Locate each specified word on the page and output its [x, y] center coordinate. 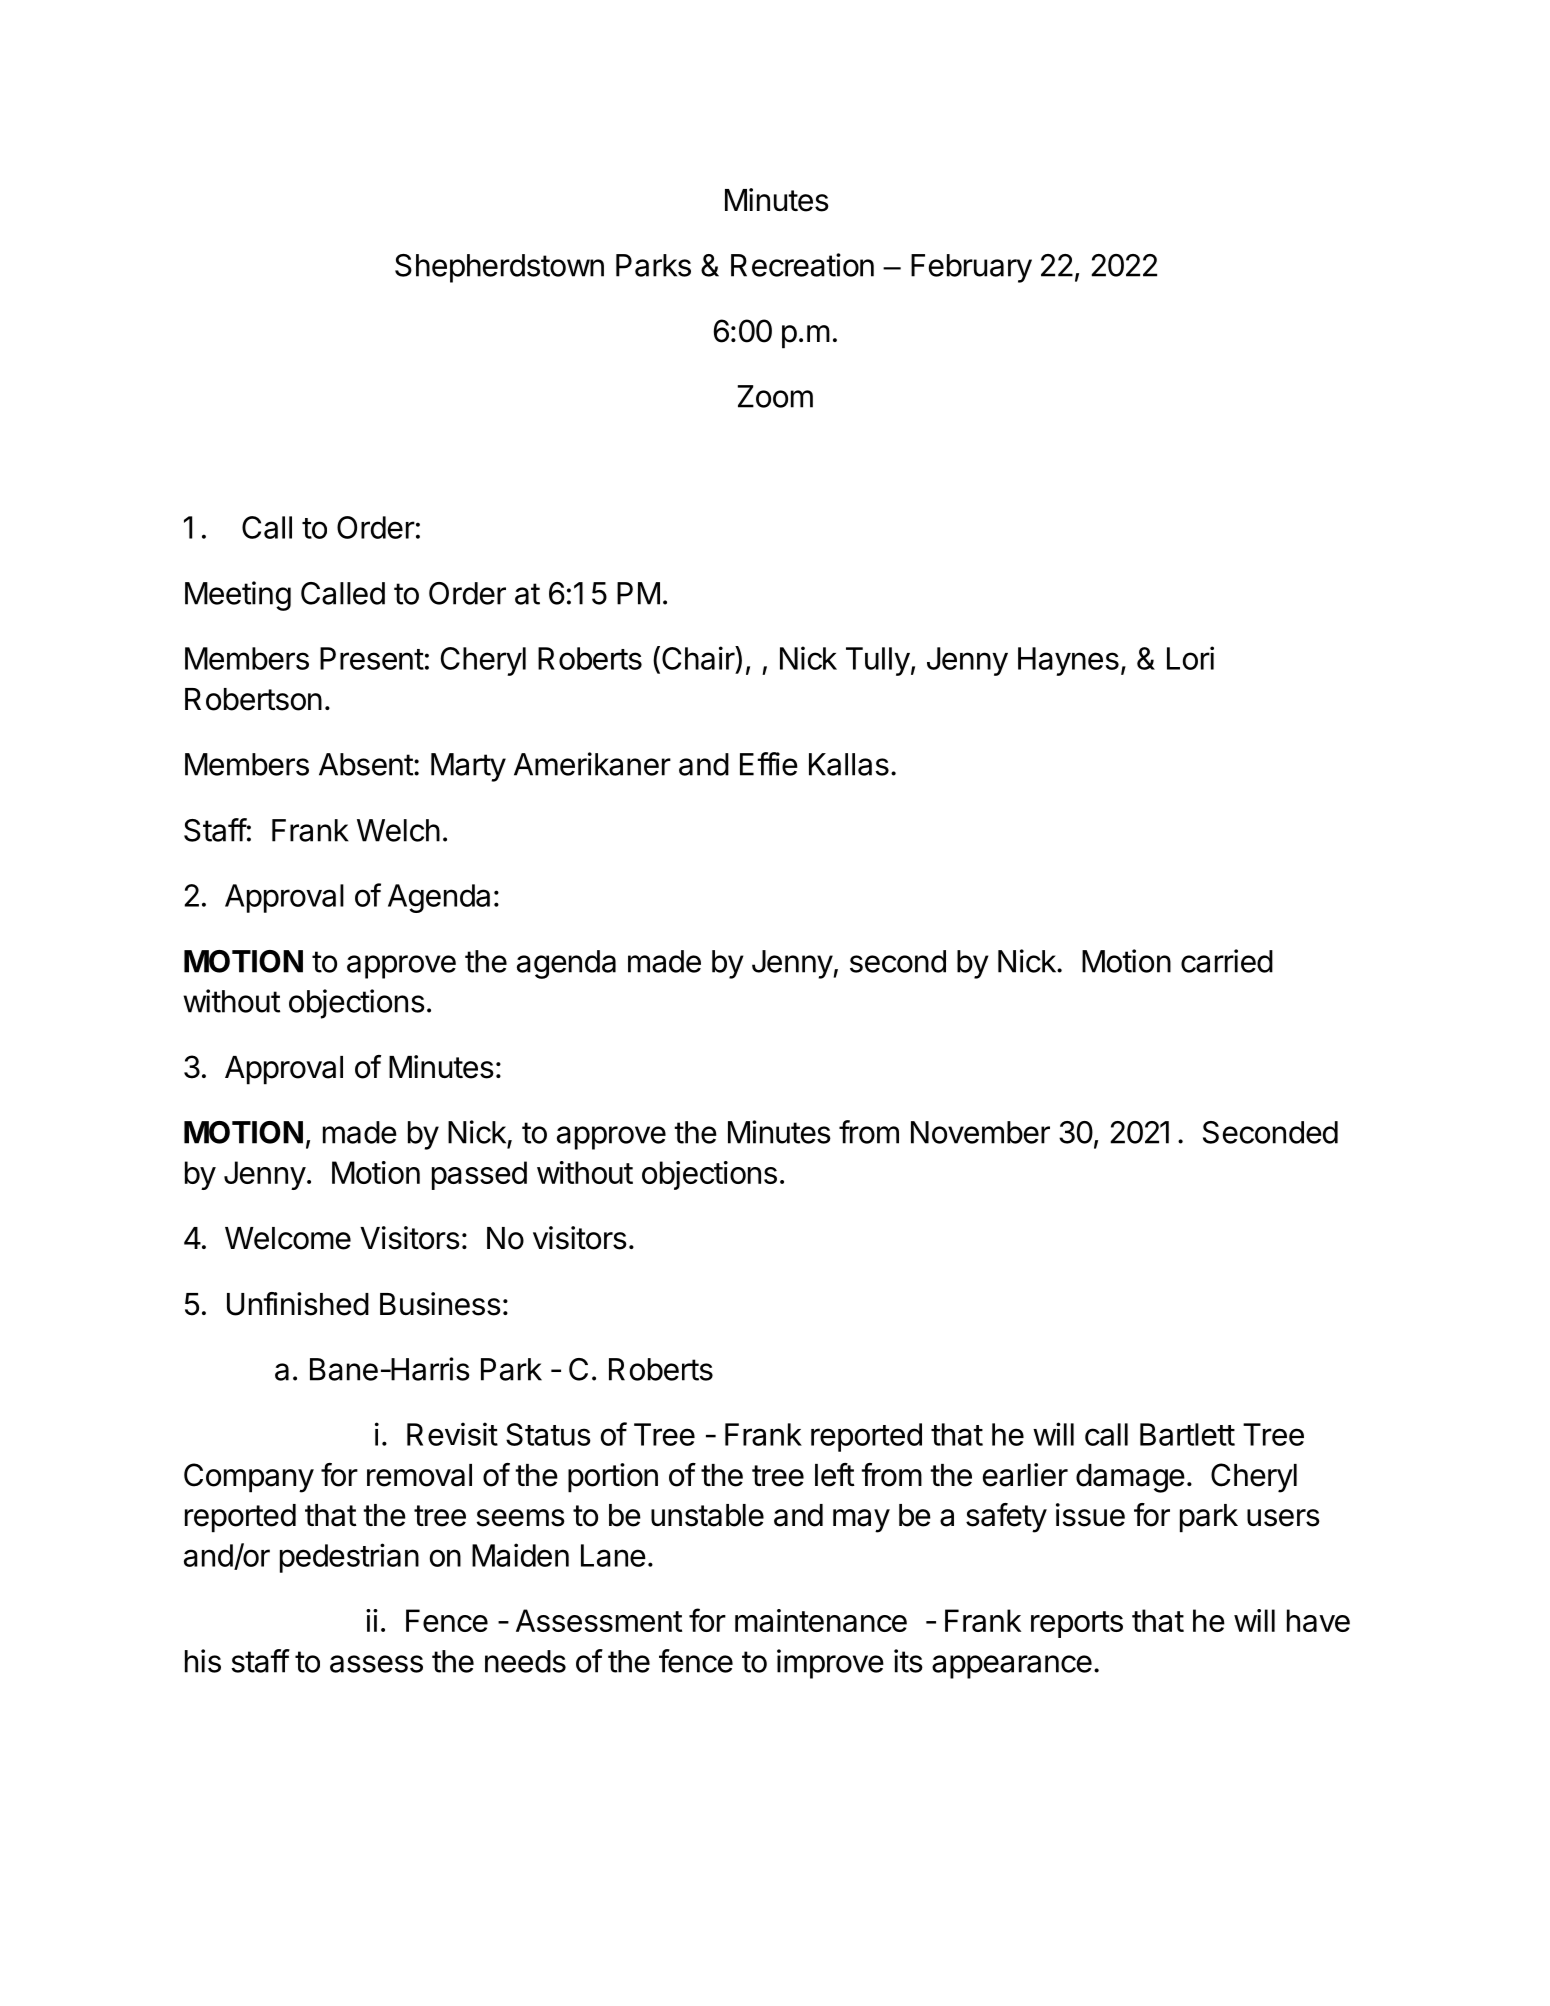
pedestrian [349, 1558]
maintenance [821, 1620]
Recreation [802, 265]
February [971, 268]
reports [1077, 1624]
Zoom [775, 396]
